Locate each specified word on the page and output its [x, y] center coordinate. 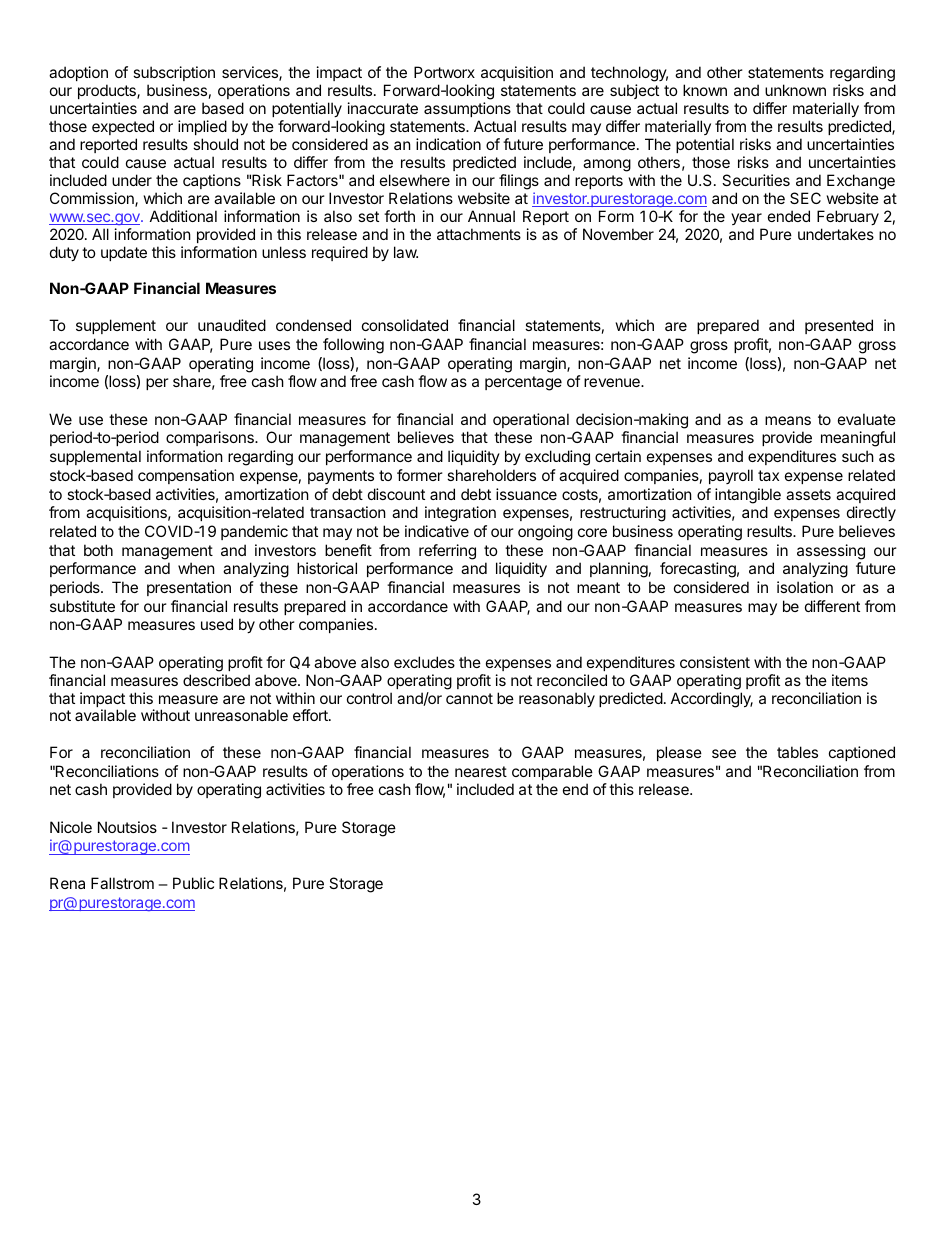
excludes [424, 662]
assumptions [467, 109]
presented [839, 326]
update [124, 253]
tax [768, 475]
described [216, 680]
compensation [186, 476]
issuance [526, 494]
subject [634, 91]
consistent [715, 662]
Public [193, 883]
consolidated [405, 325]
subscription [174, 75]
